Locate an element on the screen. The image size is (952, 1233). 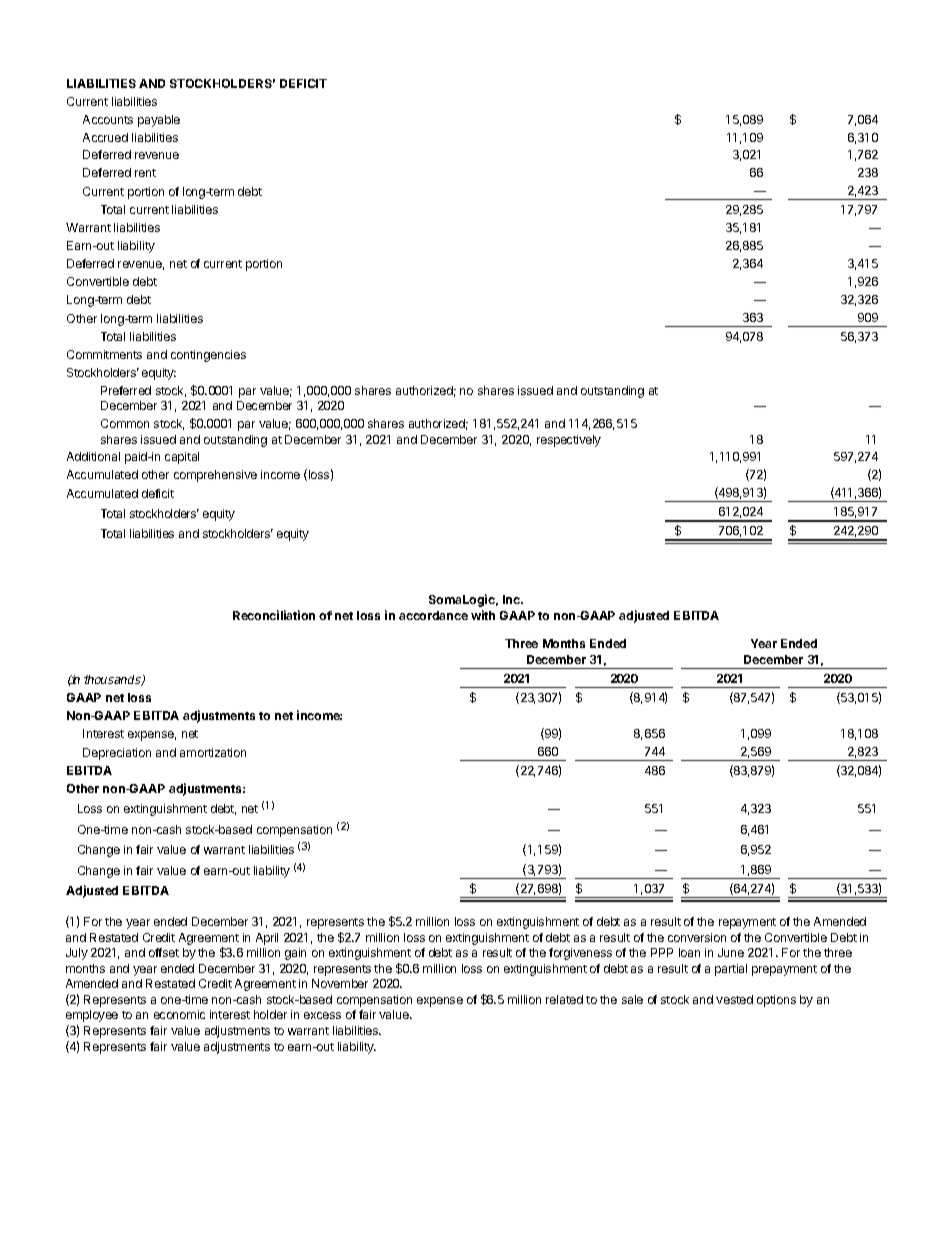
Accounts is located at coordinates (108, 119).
